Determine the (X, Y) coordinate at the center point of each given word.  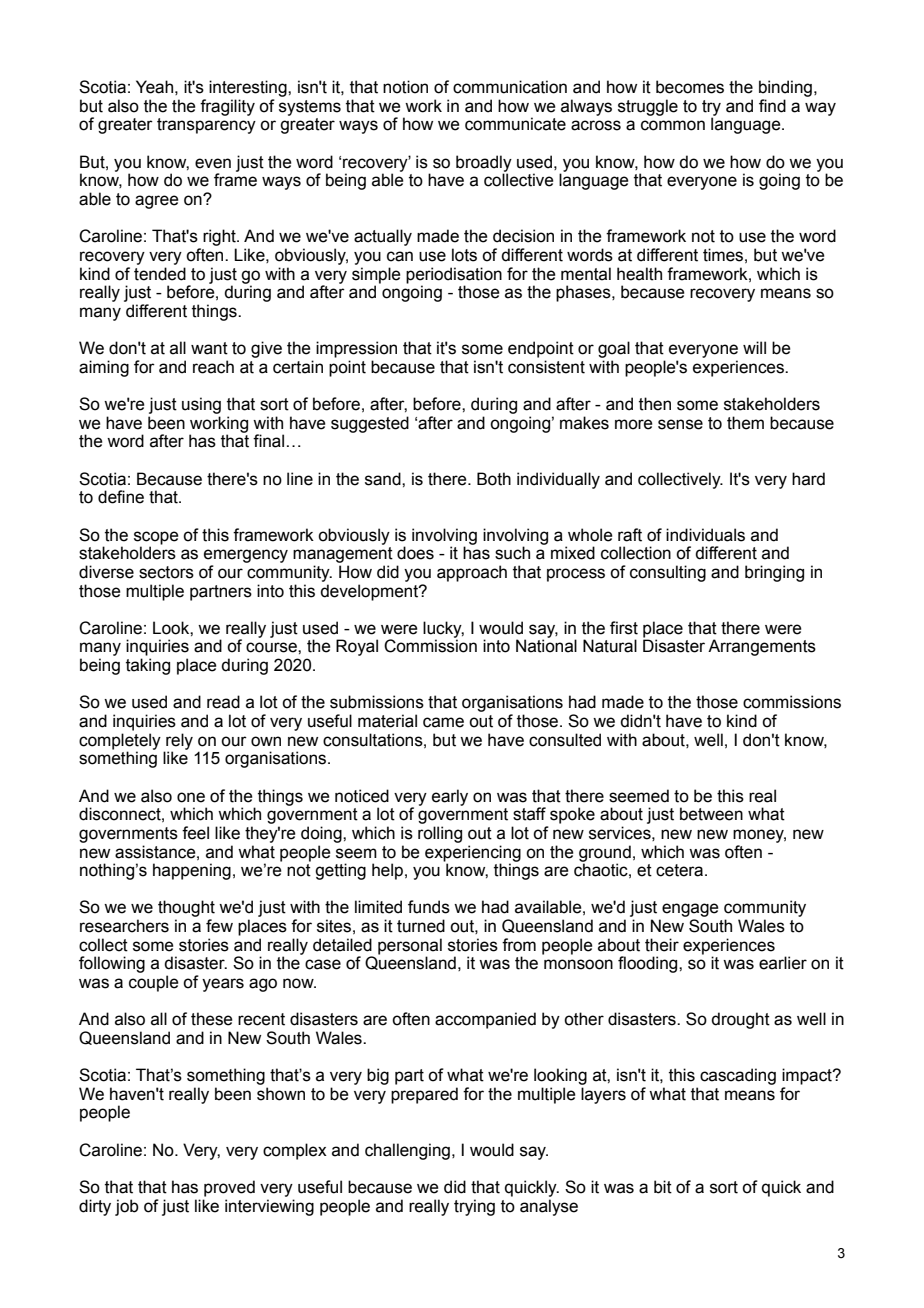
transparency (206, 126)
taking (148, 666)
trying (474, 1207)
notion (405, 87)
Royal (357, 647)
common (673, 125)
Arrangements (762, 647)
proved (229, 1188)
